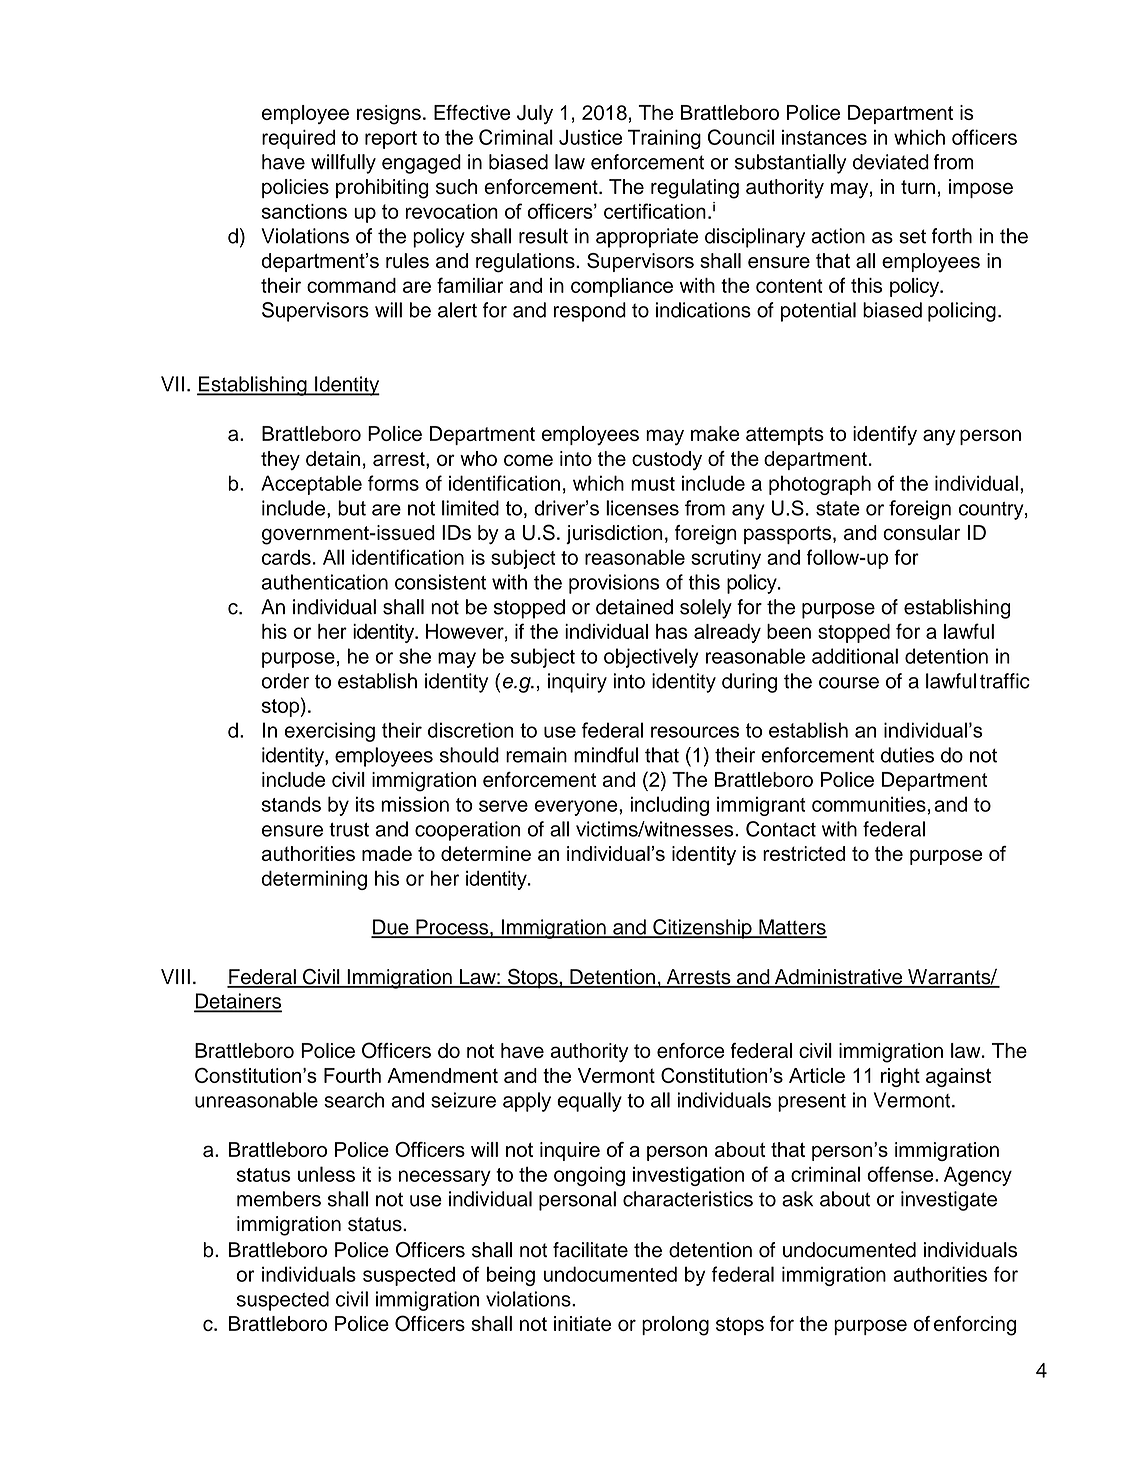 The height and width of the page is (1472, 1138). Describe the element at coordinates (279, 1199) in the page. I see `members` at that location.
